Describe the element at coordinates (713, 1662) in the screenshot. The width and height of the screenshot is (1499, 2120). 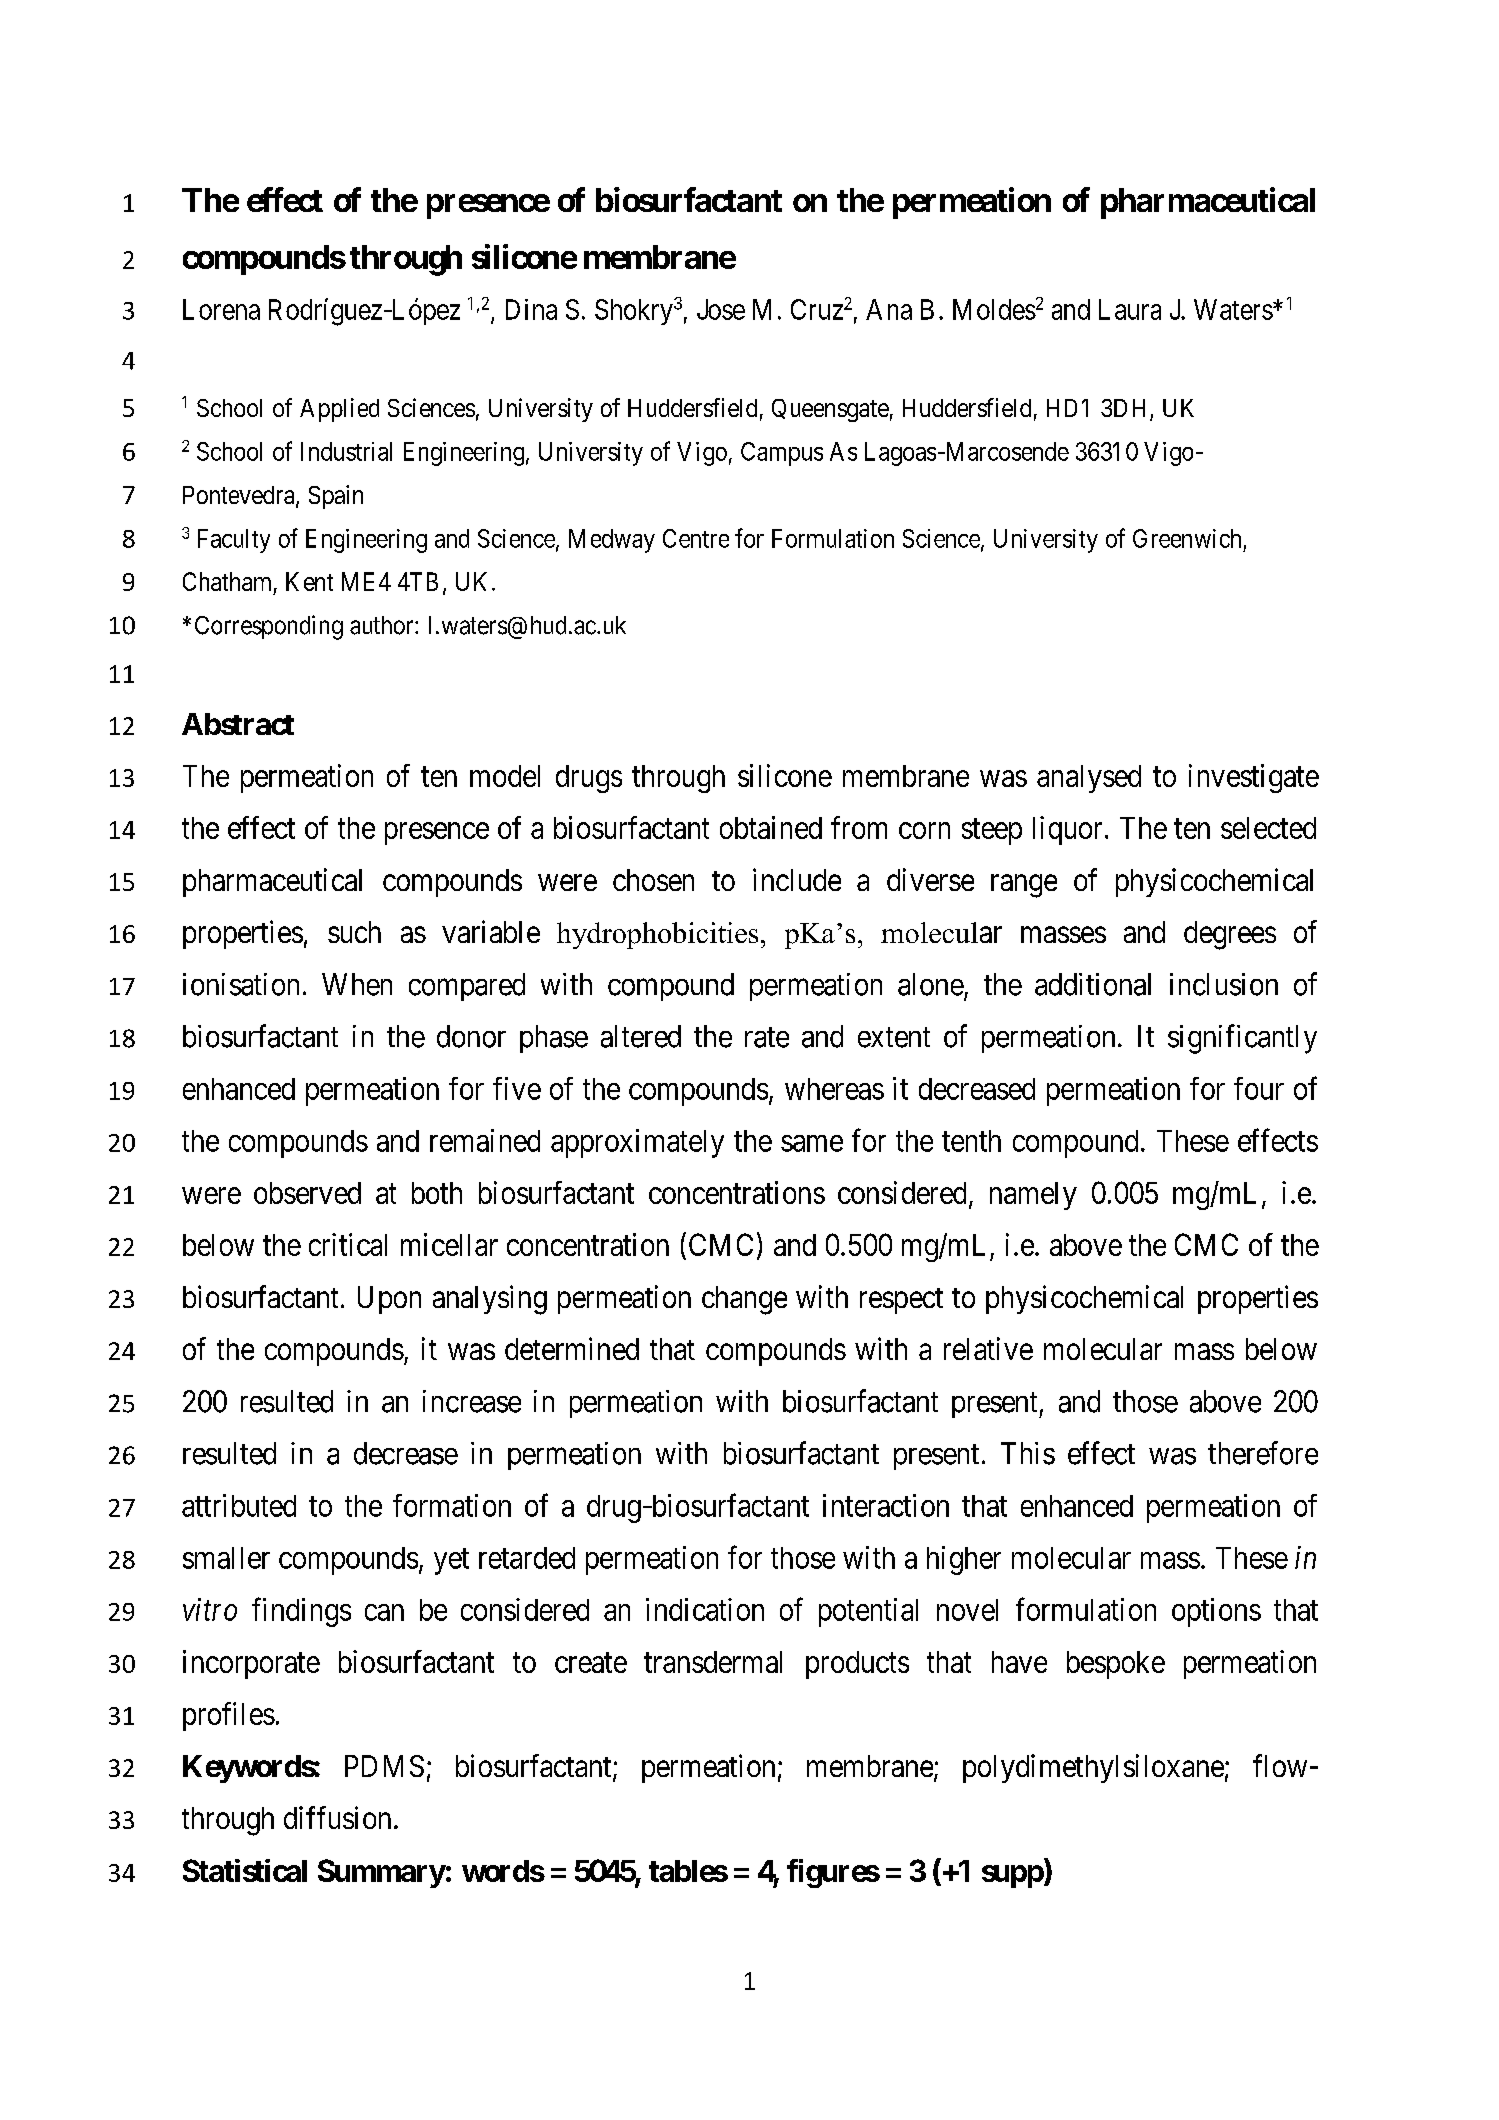
I see `transdermal` at that location.
